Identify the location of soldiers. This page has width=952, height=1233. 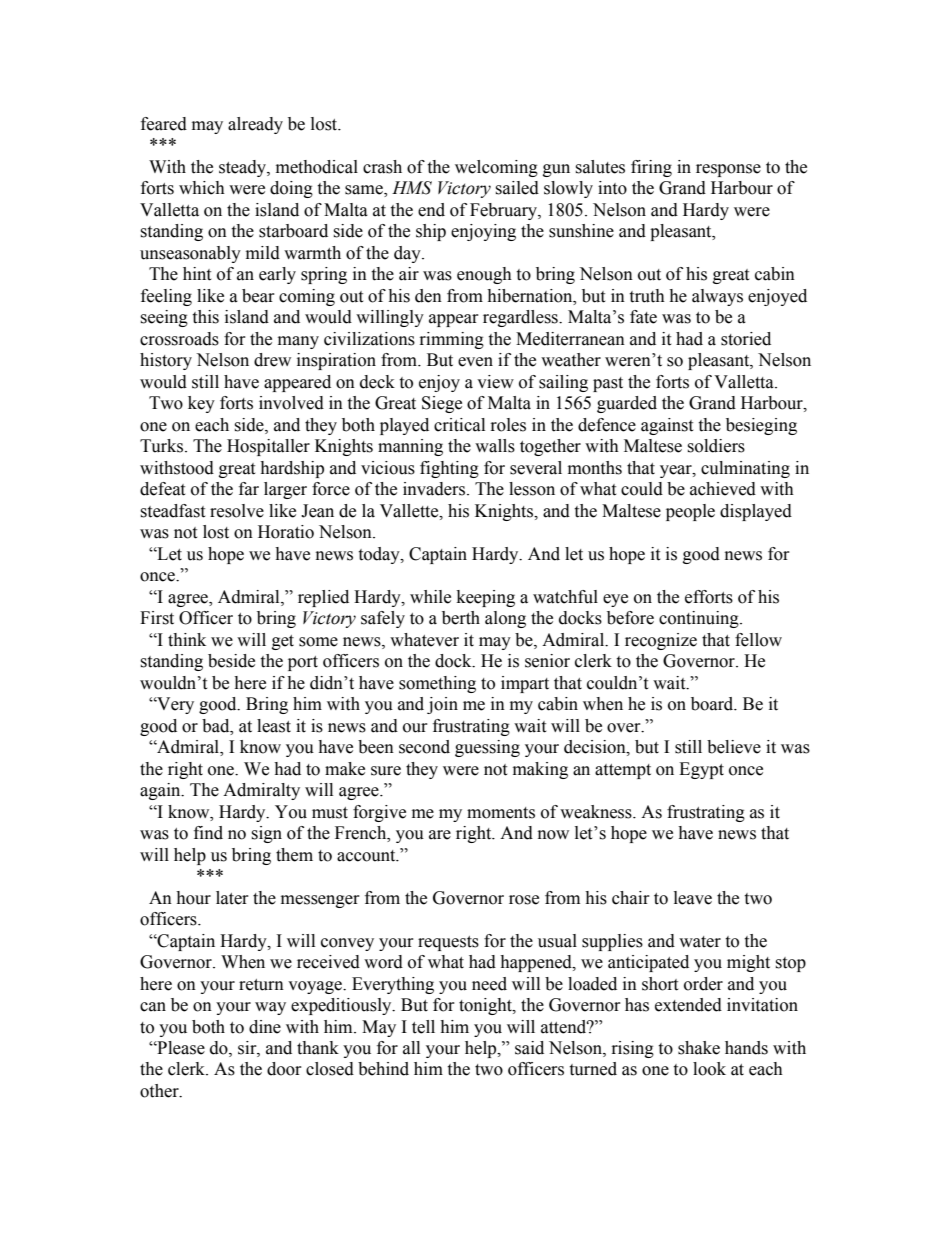
(716, 446).
